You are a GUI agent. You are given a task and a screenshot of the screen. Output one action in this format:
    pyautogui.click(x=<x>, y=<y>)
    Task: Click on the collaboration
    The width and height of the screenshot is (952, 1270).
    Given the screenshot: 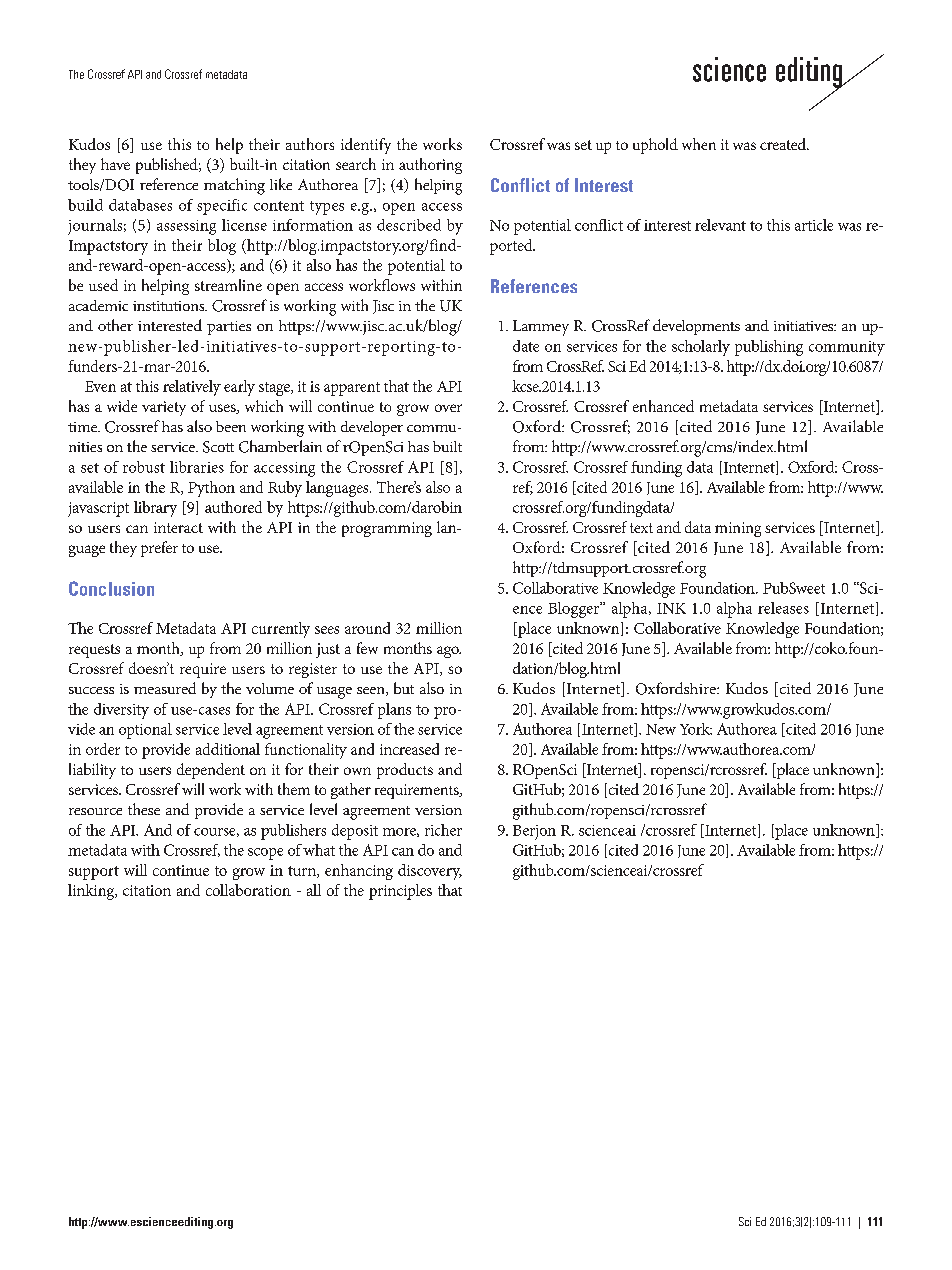 What is the action you would take?
    pyautogui.click(x=248, y=890)
